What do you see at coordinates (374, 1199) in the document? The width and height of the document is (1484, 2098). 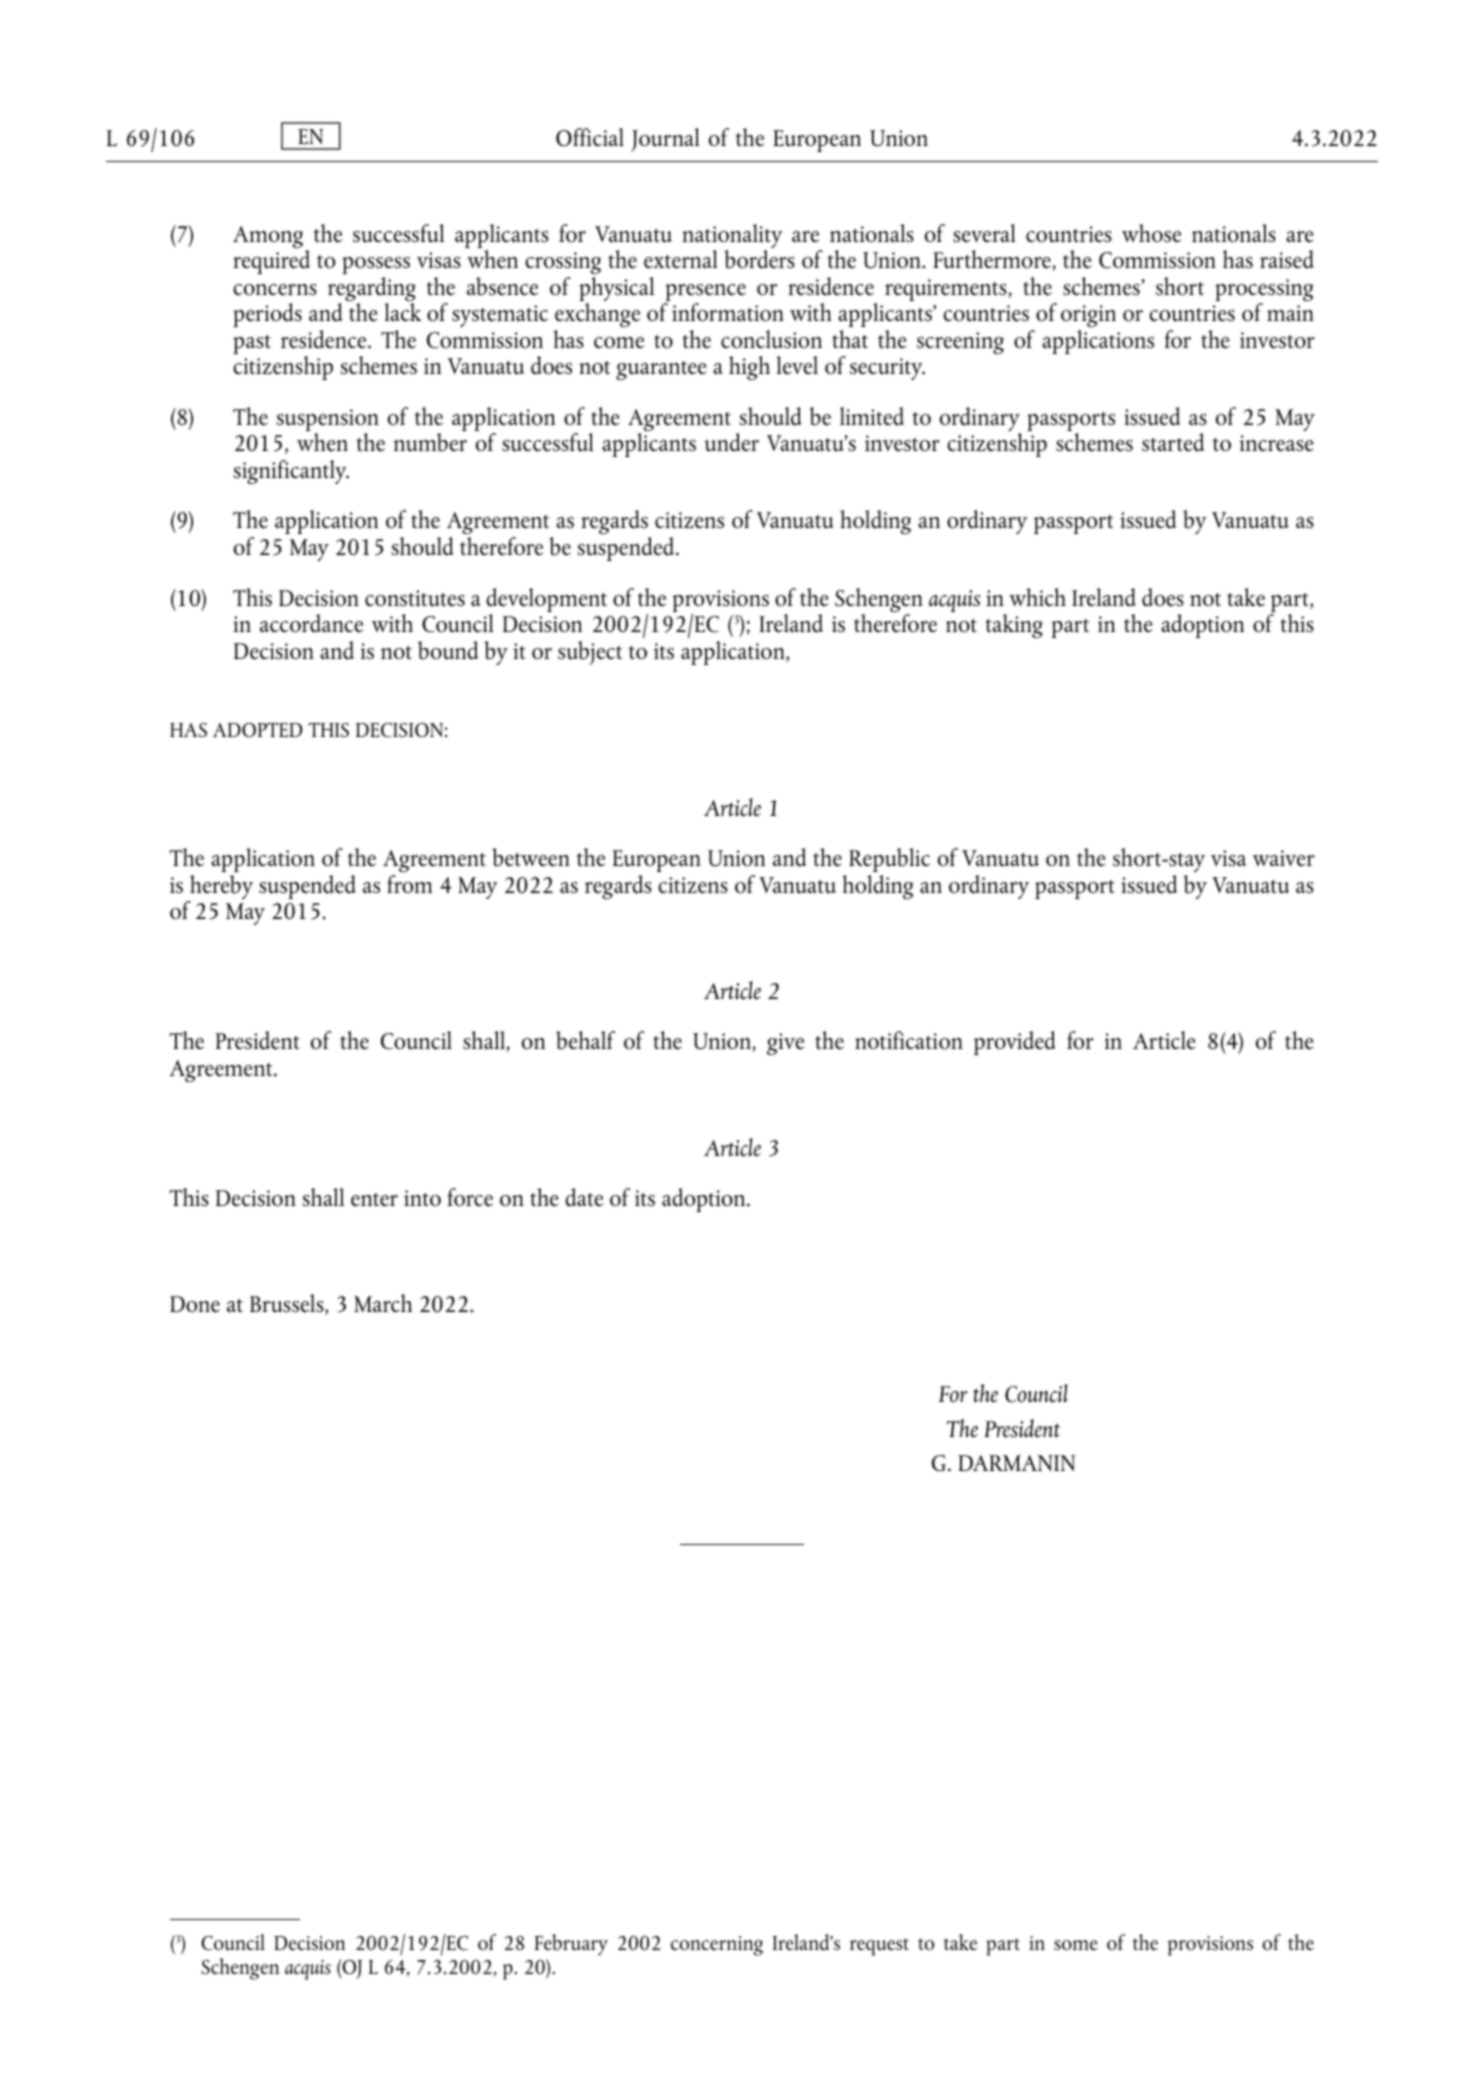 I see `enter` at bounding box center [374, 1199].
